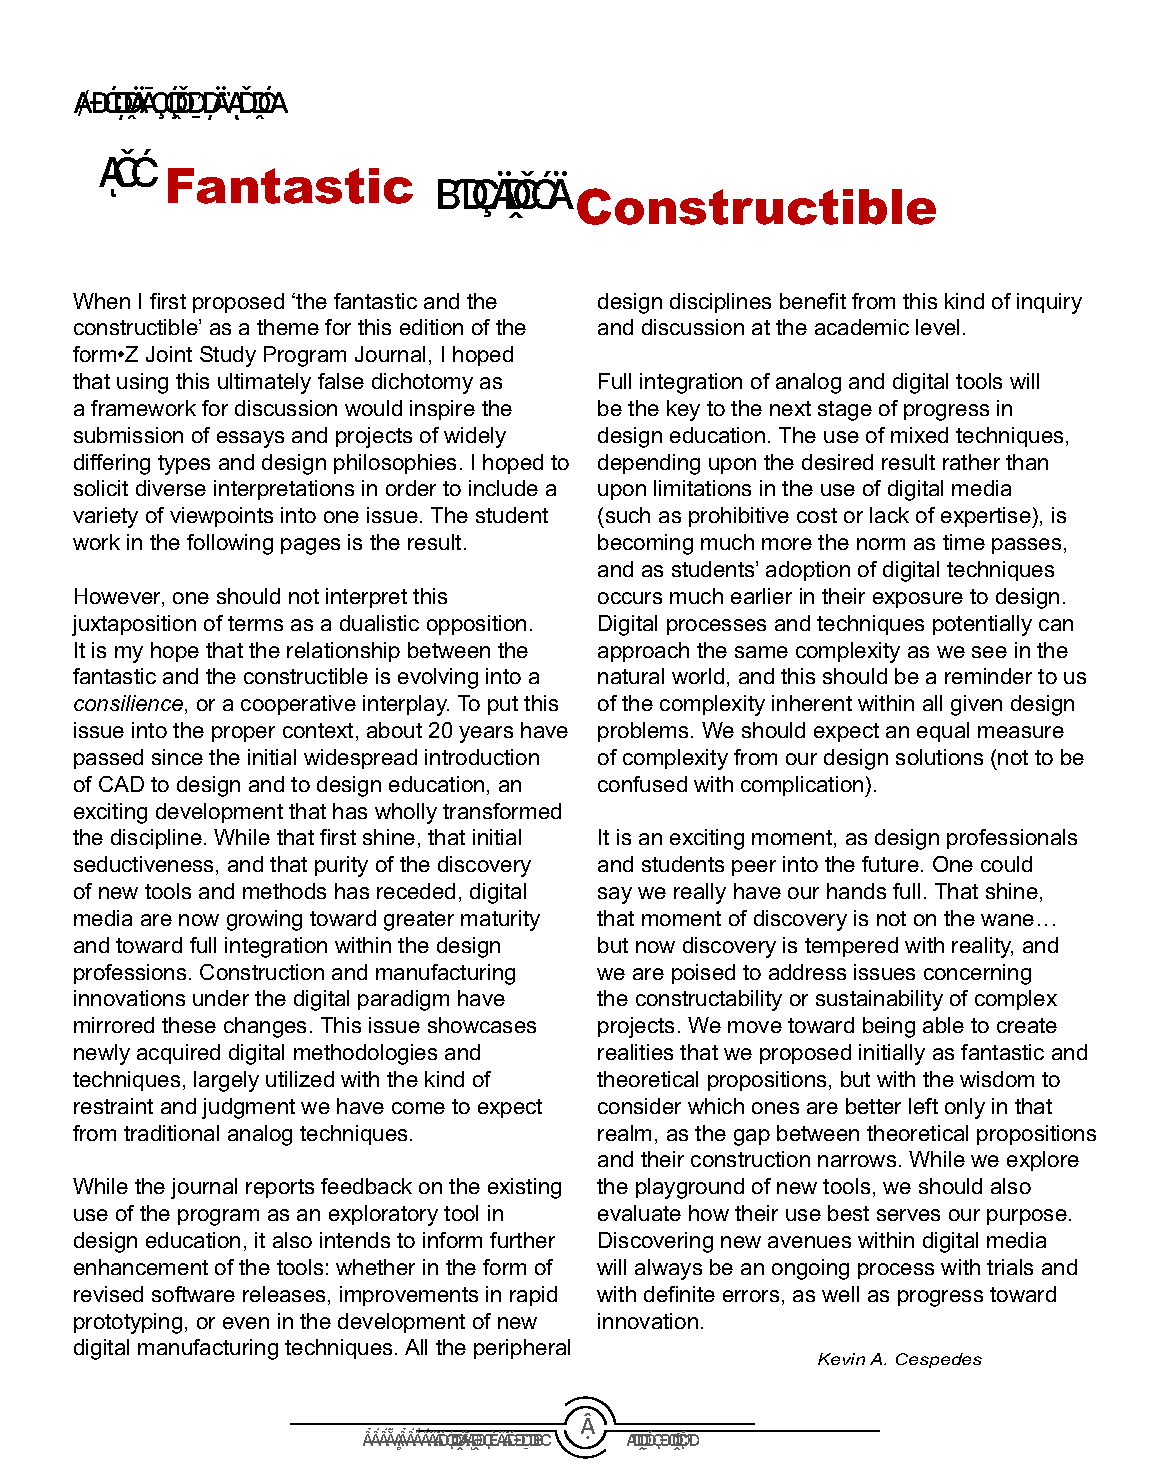 This screenshot has width=1171, height=1464. What do you see at coordinates (431, 327) in the screenshot?
I see `edition` at bounding box center [431, 327].
